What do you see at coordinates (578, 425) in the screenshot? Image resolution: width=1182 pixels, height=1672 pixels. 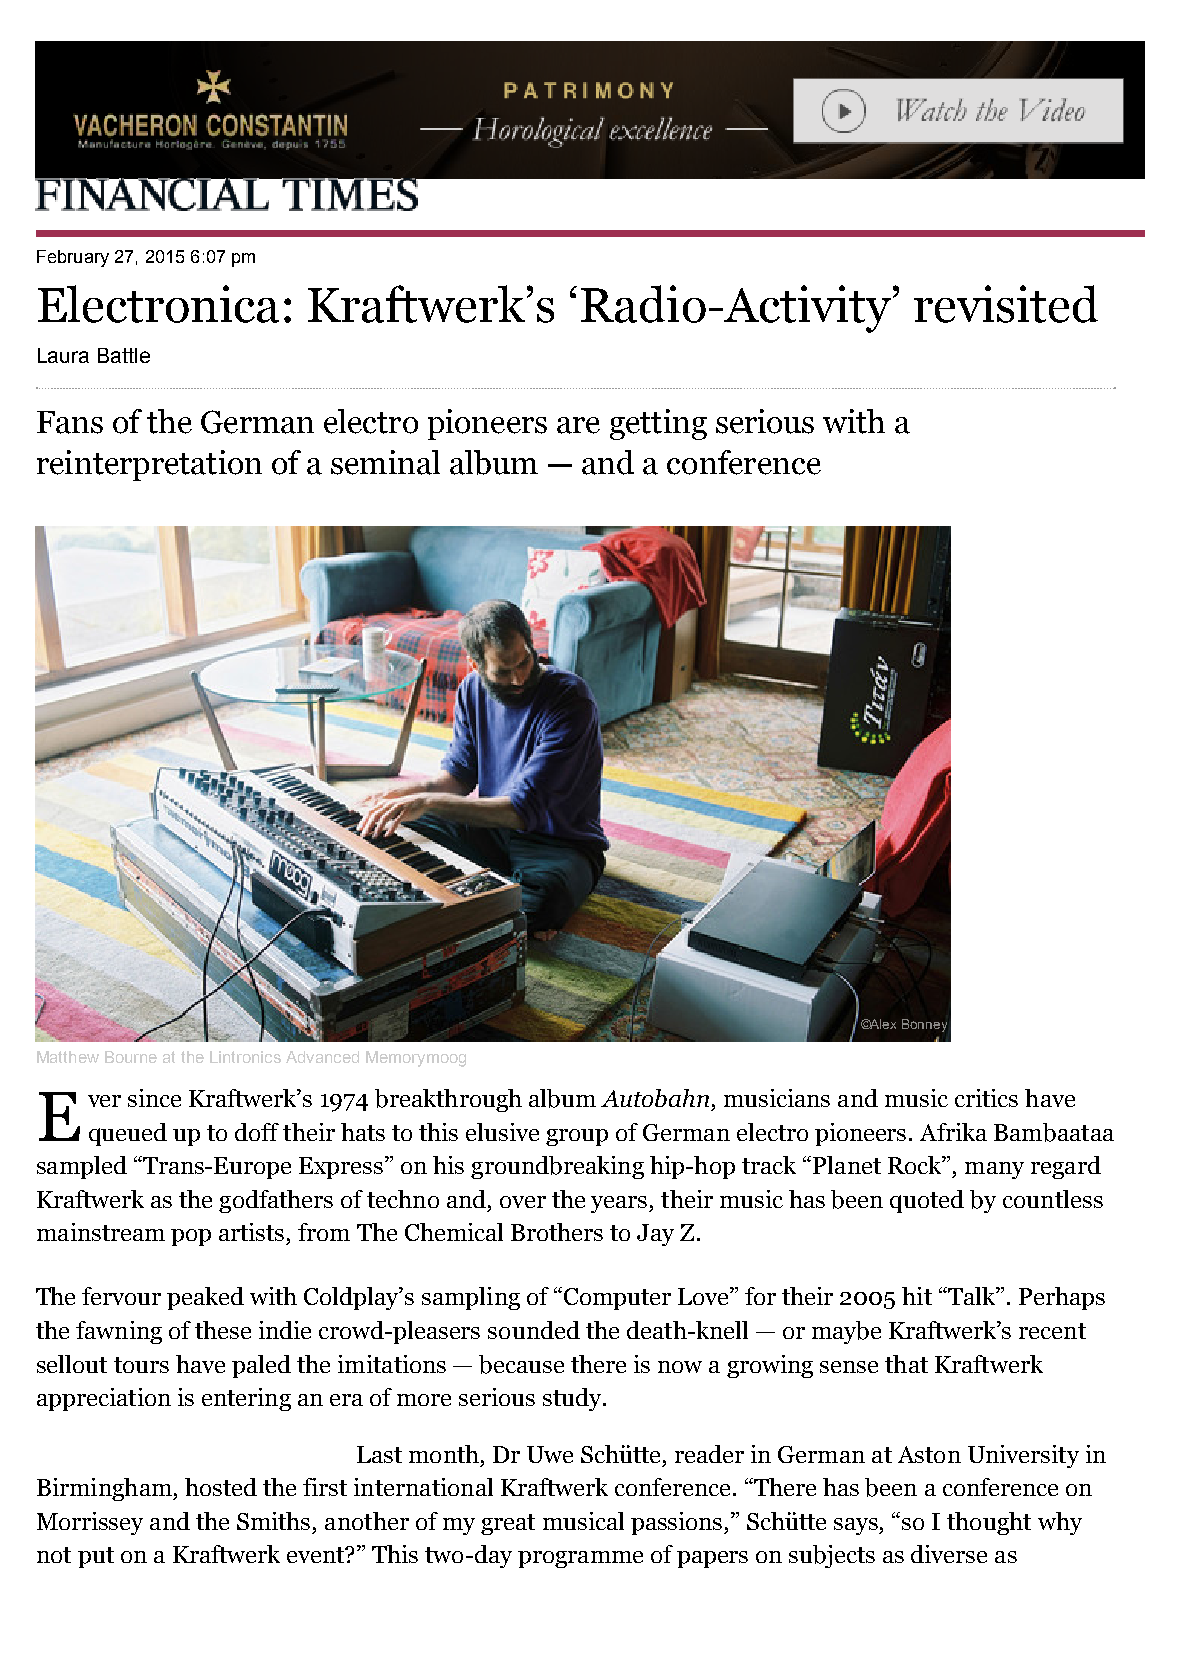 I see `are` at bounding box center [578, 425].
